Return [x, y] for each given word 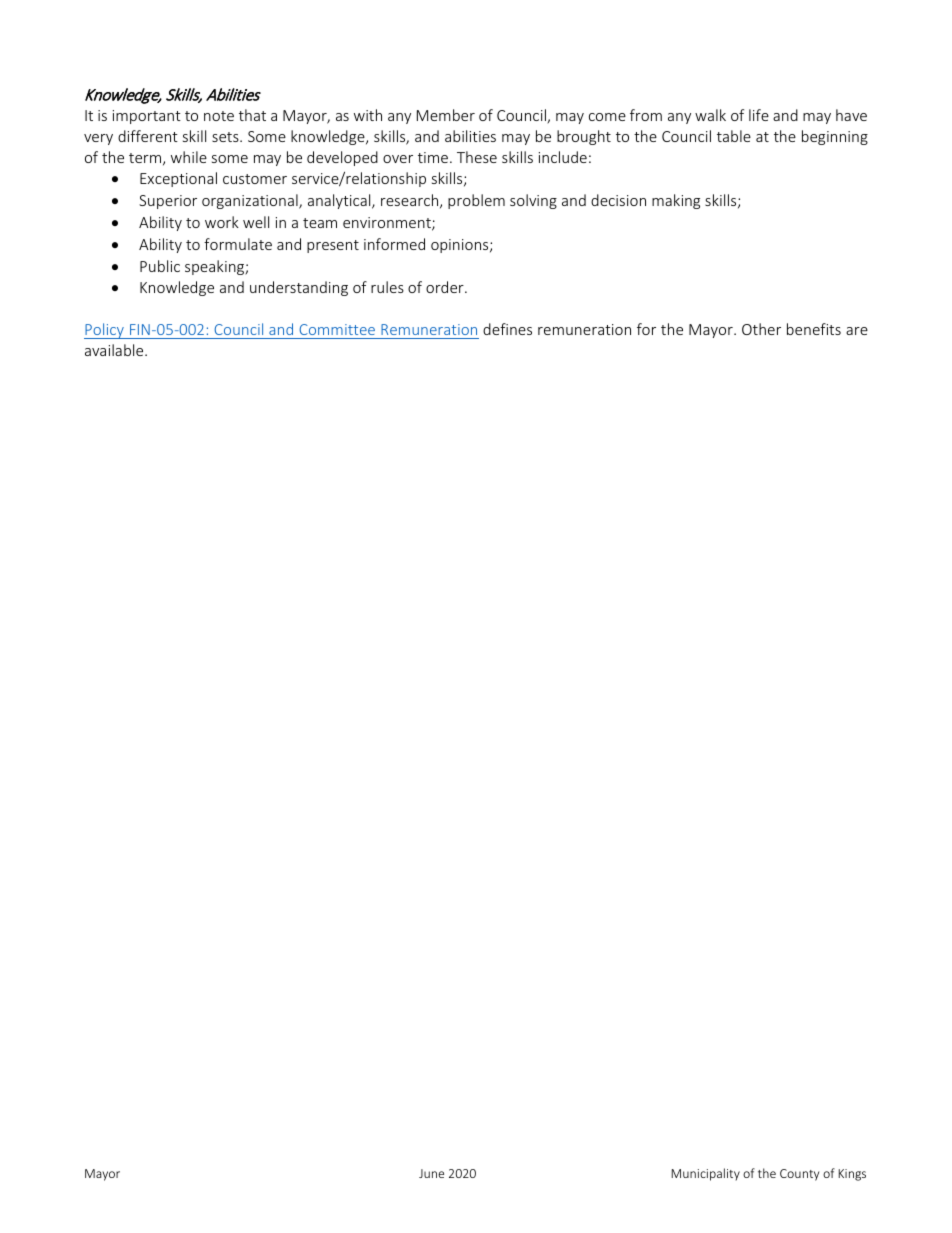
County [799, 1175]
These [477, 157]
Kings [852, 1175]
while [189, 157]
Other [761, 329]
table [734, 136]
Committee [337, 329]
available [115, 350]
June [431, 1173]
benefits [814, 329]
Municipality [705, 1174]
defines [507, 329]
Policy [105, 331]
